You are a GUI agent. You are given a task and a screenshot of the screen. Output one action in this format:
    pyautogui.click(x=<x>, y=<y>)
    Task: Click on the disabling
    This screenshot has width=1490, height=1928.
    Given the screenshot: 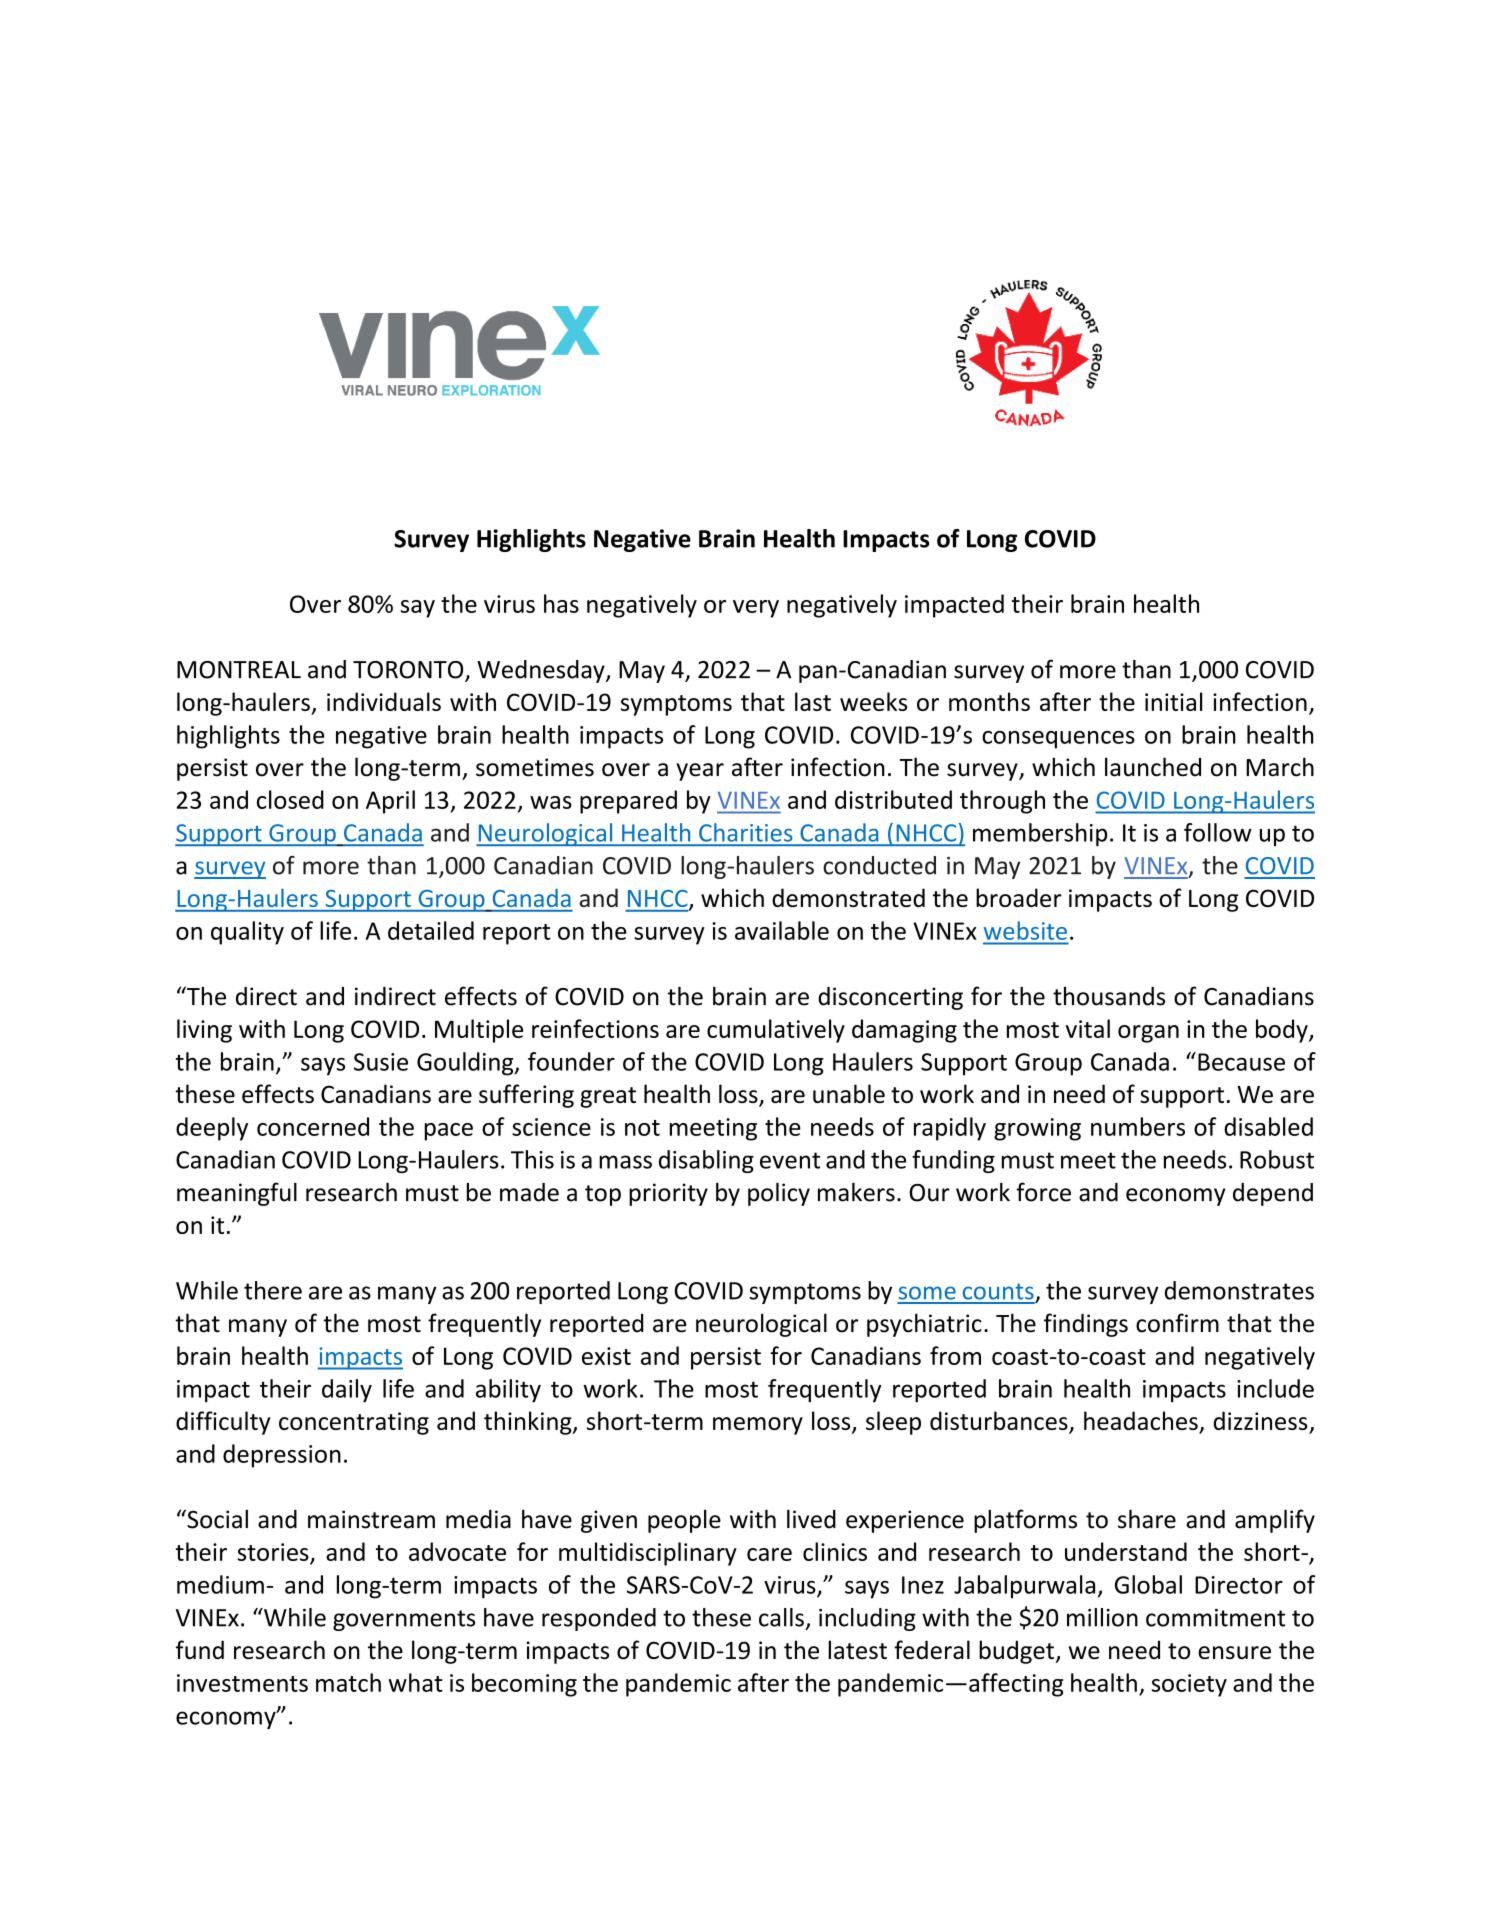 What is the action you would take?
    pyautogui.click(x=706, y=1161)
